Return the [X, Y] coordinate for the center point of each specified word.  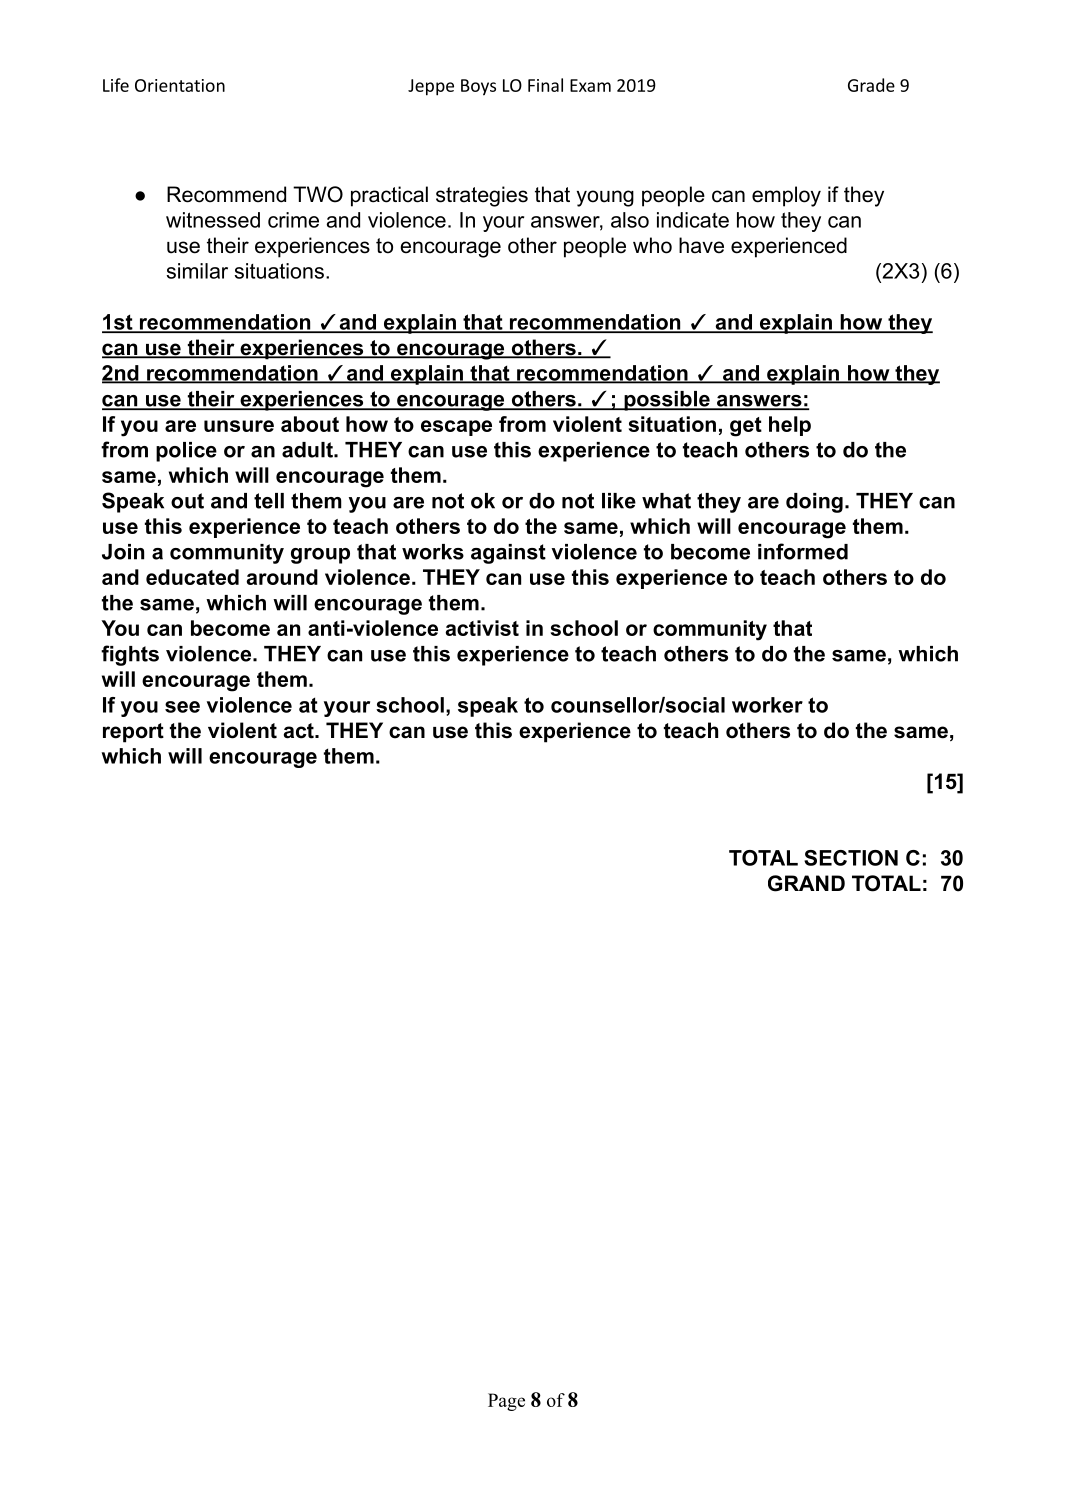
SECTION [851, 858]
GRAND [806, 883]
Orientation [180, 85]
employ [786, 196]
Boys [478, 87]
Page [506, 1402]
